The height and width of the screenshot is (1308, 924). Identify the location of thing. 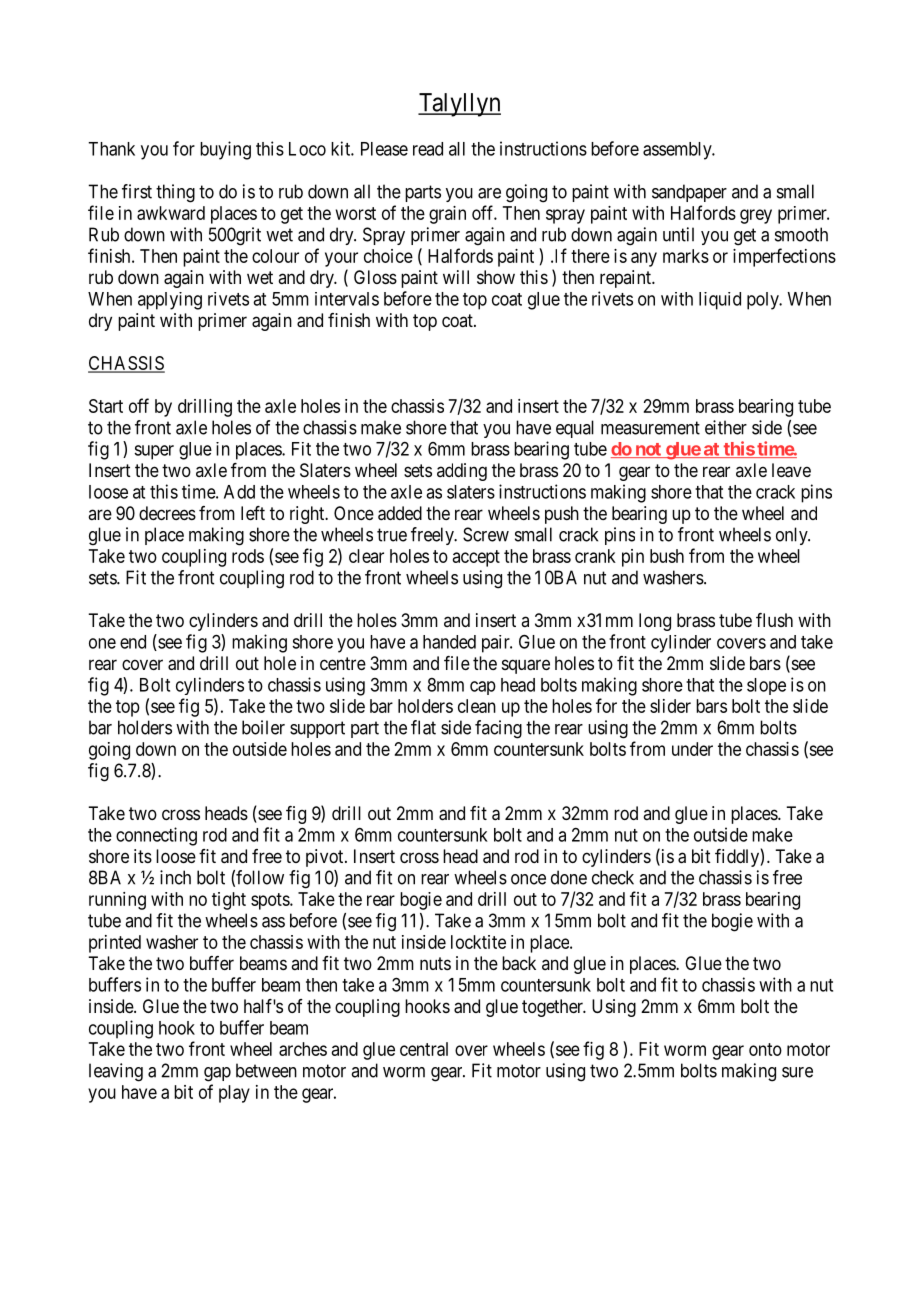
(175, 193).
